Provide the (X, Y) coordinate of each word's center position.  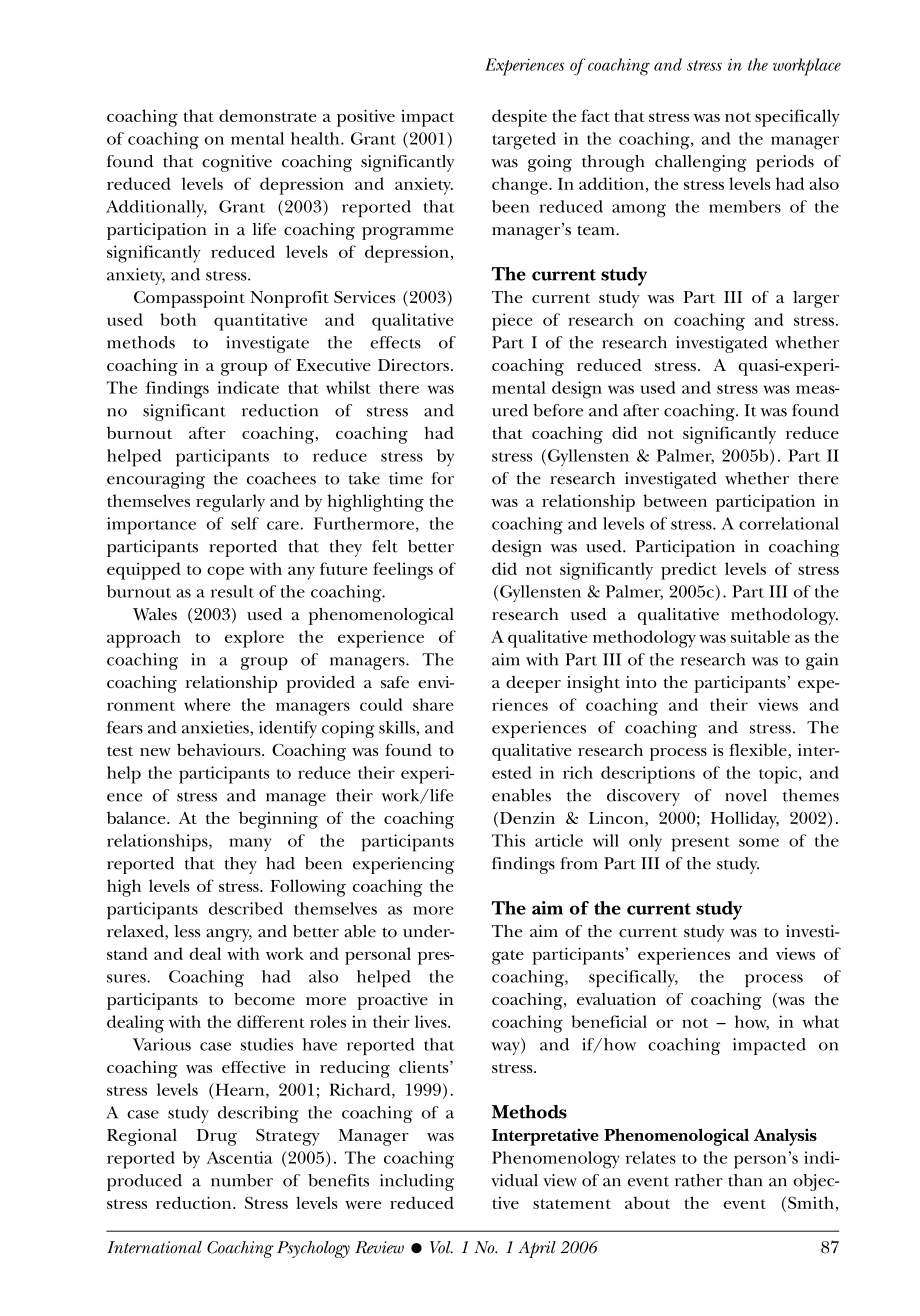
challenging (700, 163)
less (187, 931)
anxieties (216, 728)
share (433, 704)
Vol (441, 1247)
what (820, 1021)
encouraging (156, 480)
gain (822, 661)
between (675, 500)
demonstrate (268, 115)
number (242, 1180)
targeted (524, 141)
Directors (413, 365)
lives (432, 1021)
